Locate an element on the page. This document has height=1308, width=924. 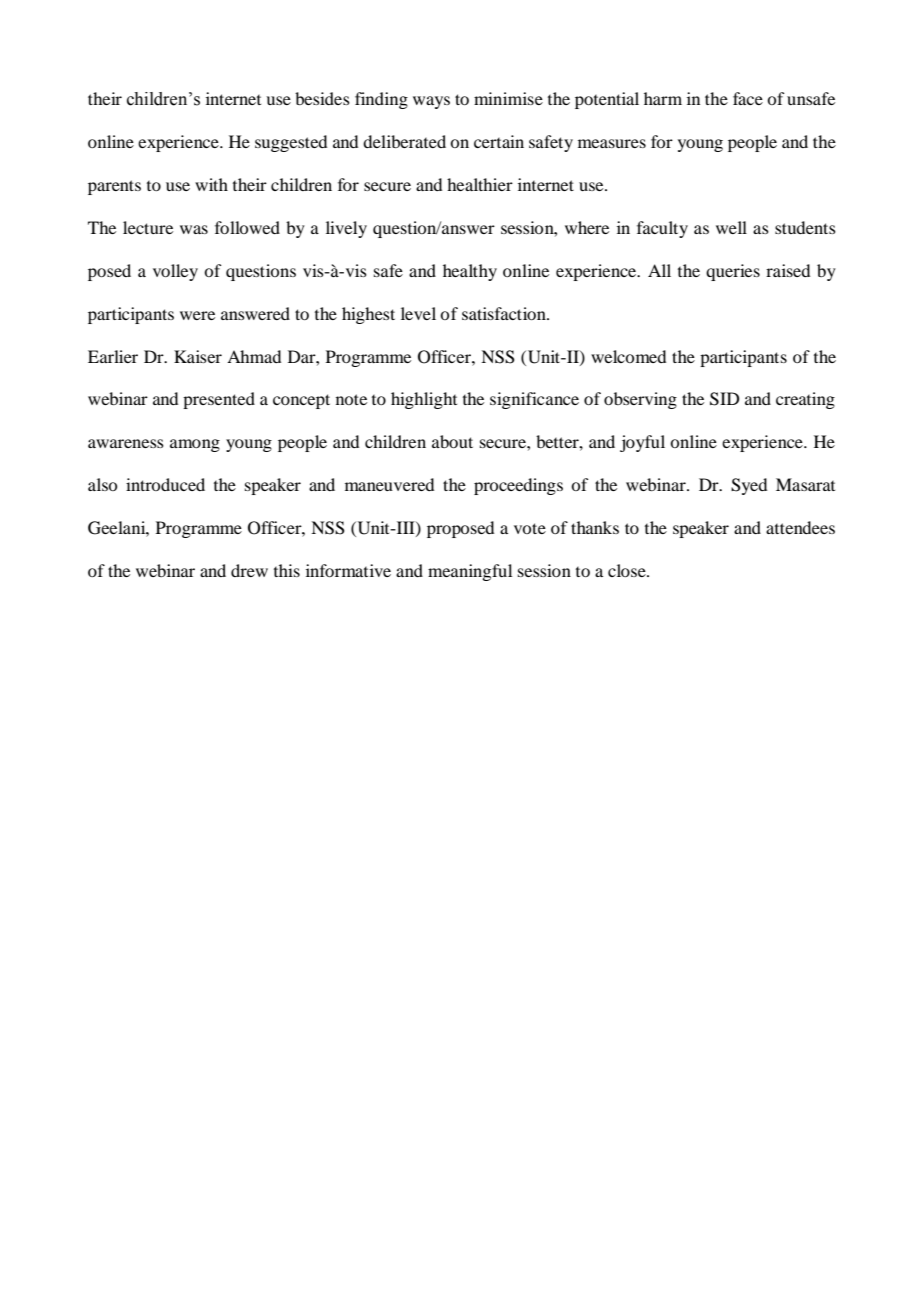
ways is located at coordinates (431, 102).
